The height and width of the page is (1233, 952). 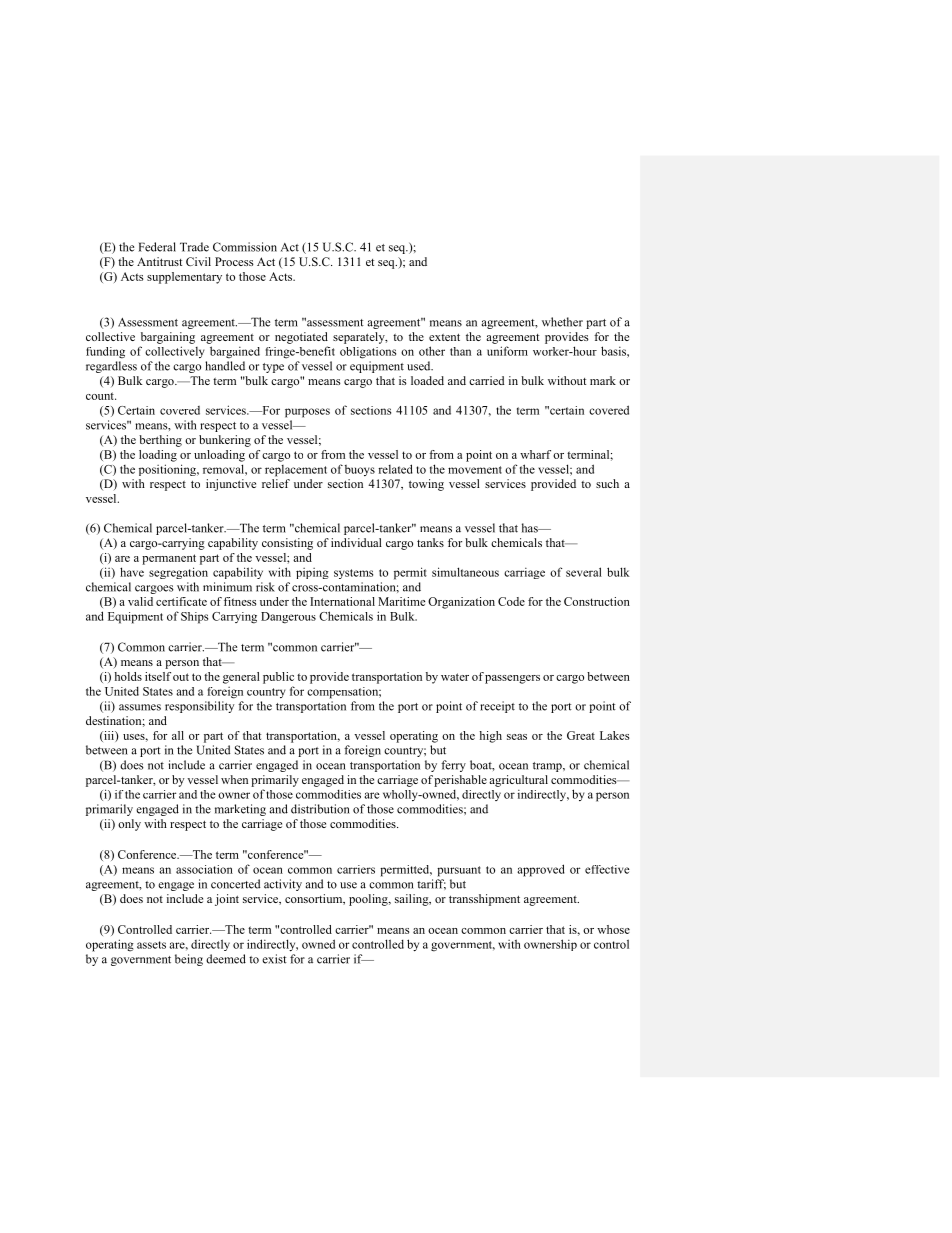 What do you see at coordinates (511, 601) in the page?
I see `Code` at bounding box center [511, 601].
